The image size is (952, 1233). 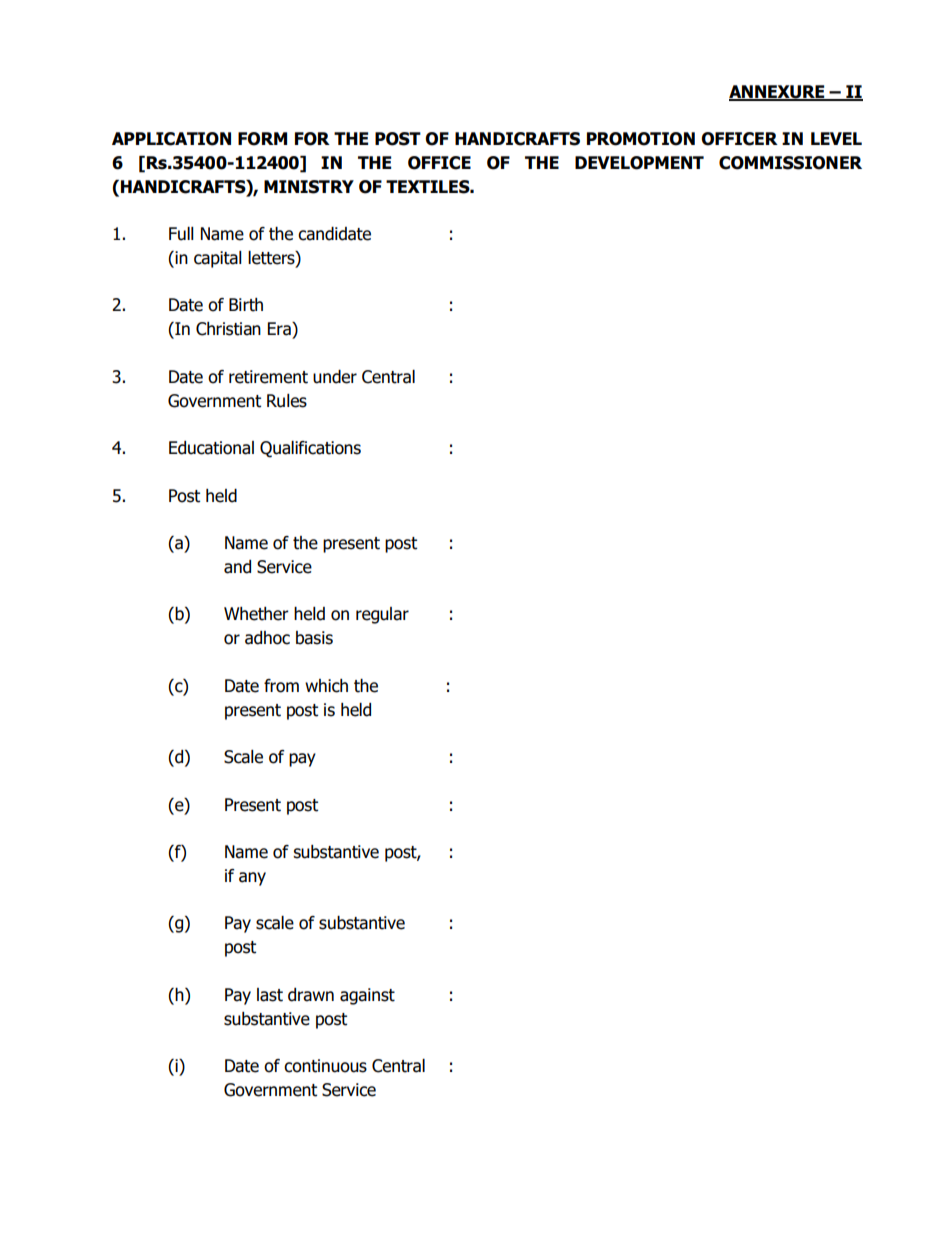 I want to click on under, so click(x=335, y=377).
